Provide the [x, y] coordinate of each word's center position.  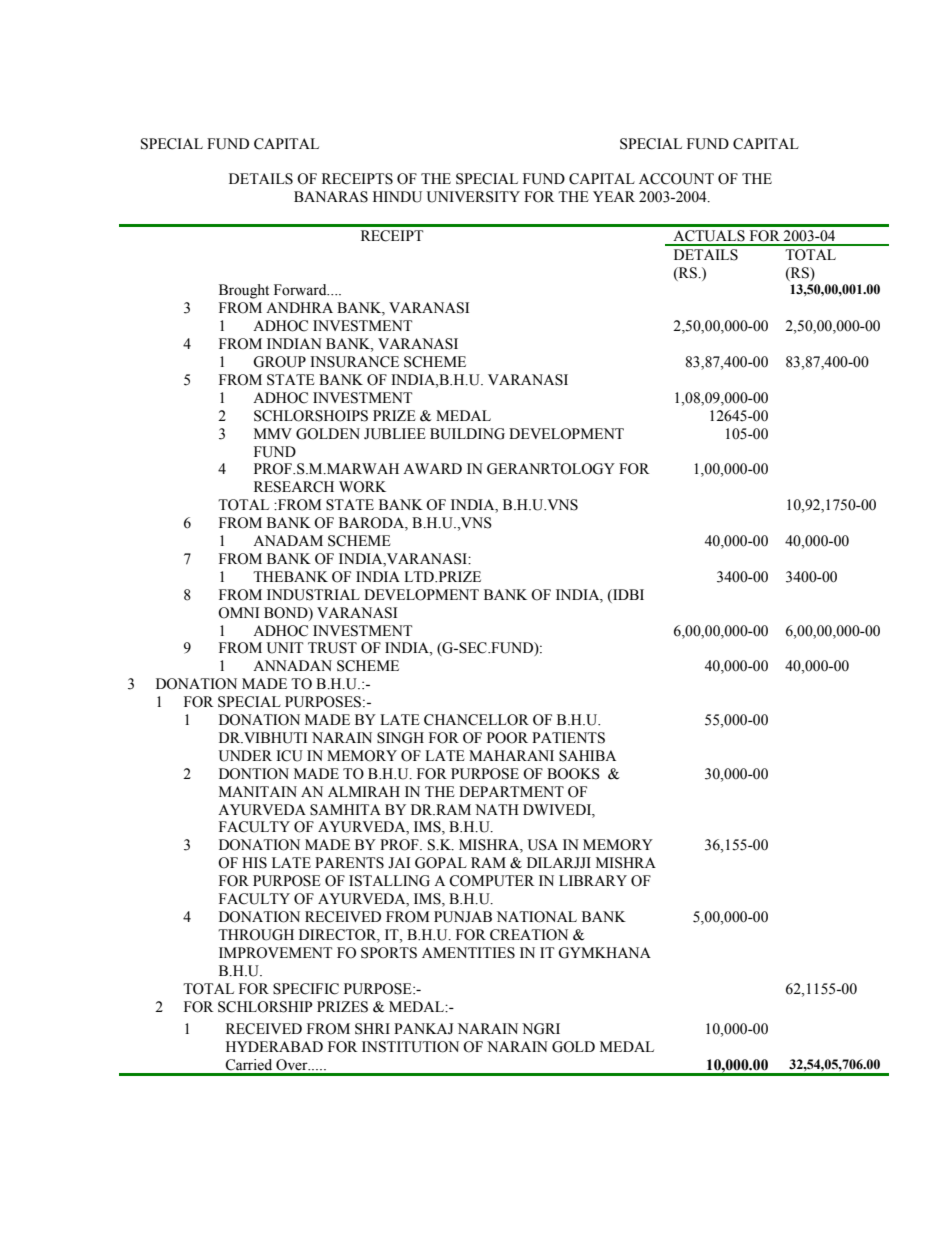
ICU [289, 756]
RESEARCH [294, 487]
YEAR [614, 196]
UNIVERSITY [473, 197]
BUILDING [467, 434]
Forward [301, 290]
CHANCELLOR [476, 720]
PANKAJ [424, 1029]
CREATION [529, 935]
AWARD [432, 468]
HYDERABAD [274, 1046]
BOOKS [573, 774]
